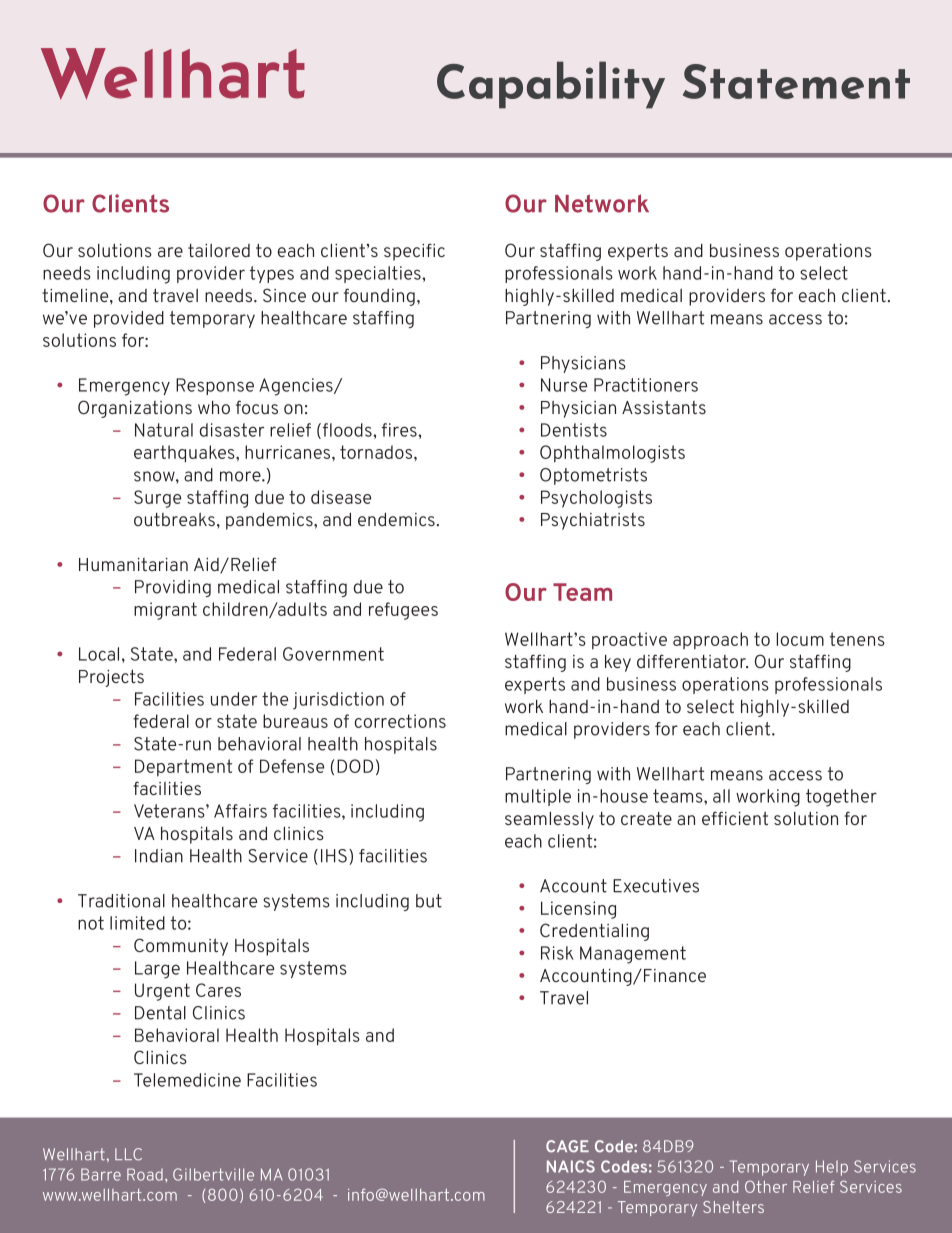 The width and height of the screenshot is (952, 1233). I want to click on Road, so click(145, 1174).
